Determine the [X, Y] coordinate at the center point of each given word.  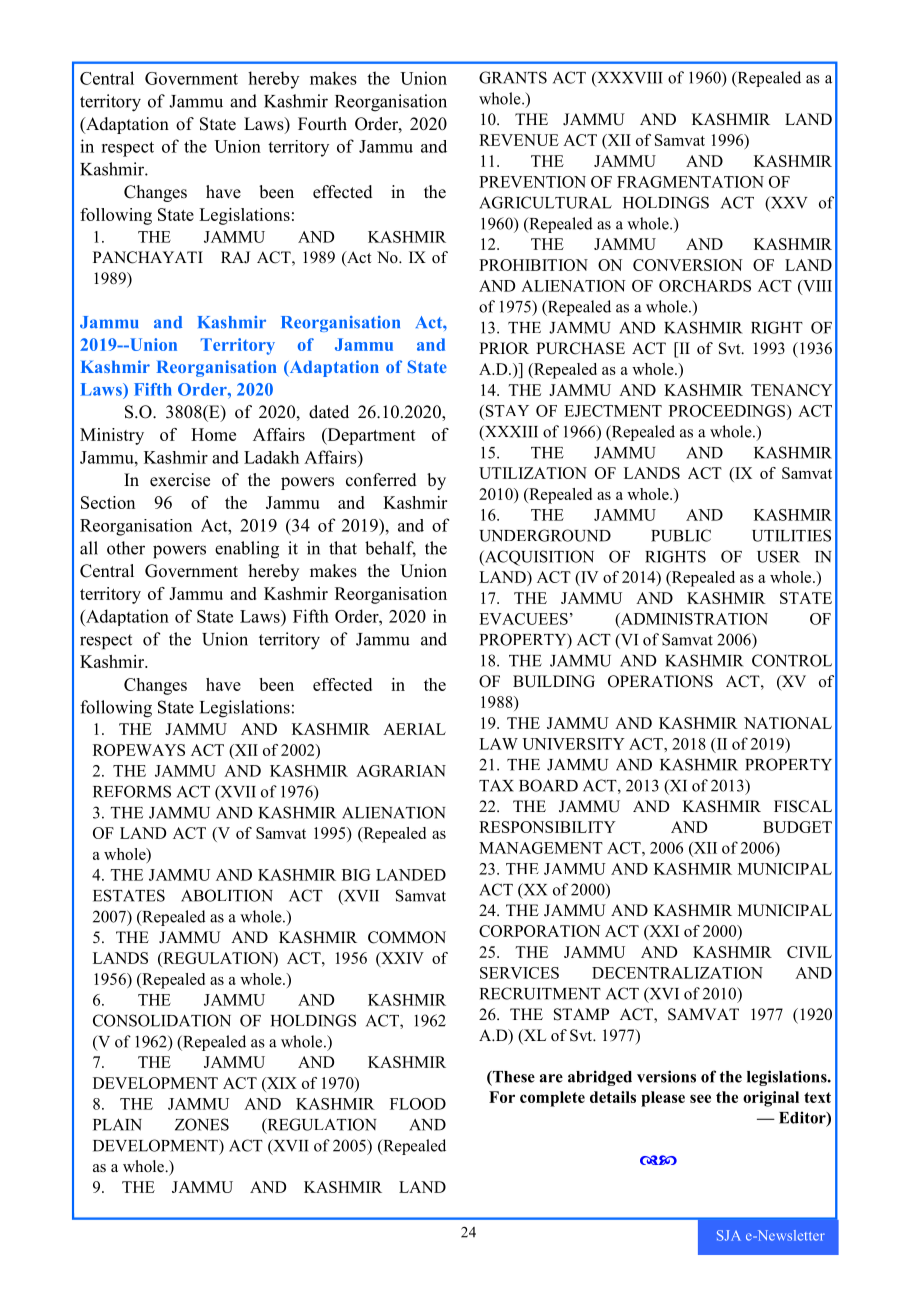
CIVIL [809, 952]
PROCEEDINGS [728, 411]
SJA [729, 1235]
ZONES [202, 1124]
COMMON [407, 937]
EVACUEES [523, 619]
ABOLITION [227, 895]
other [126, 548]
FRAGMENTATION [690, 182]
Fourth [322, 124]
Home [213, 434]
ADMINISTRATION [693, 619]
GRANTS [513, 77]
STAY [506, 411]
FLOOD [418, 1104]
